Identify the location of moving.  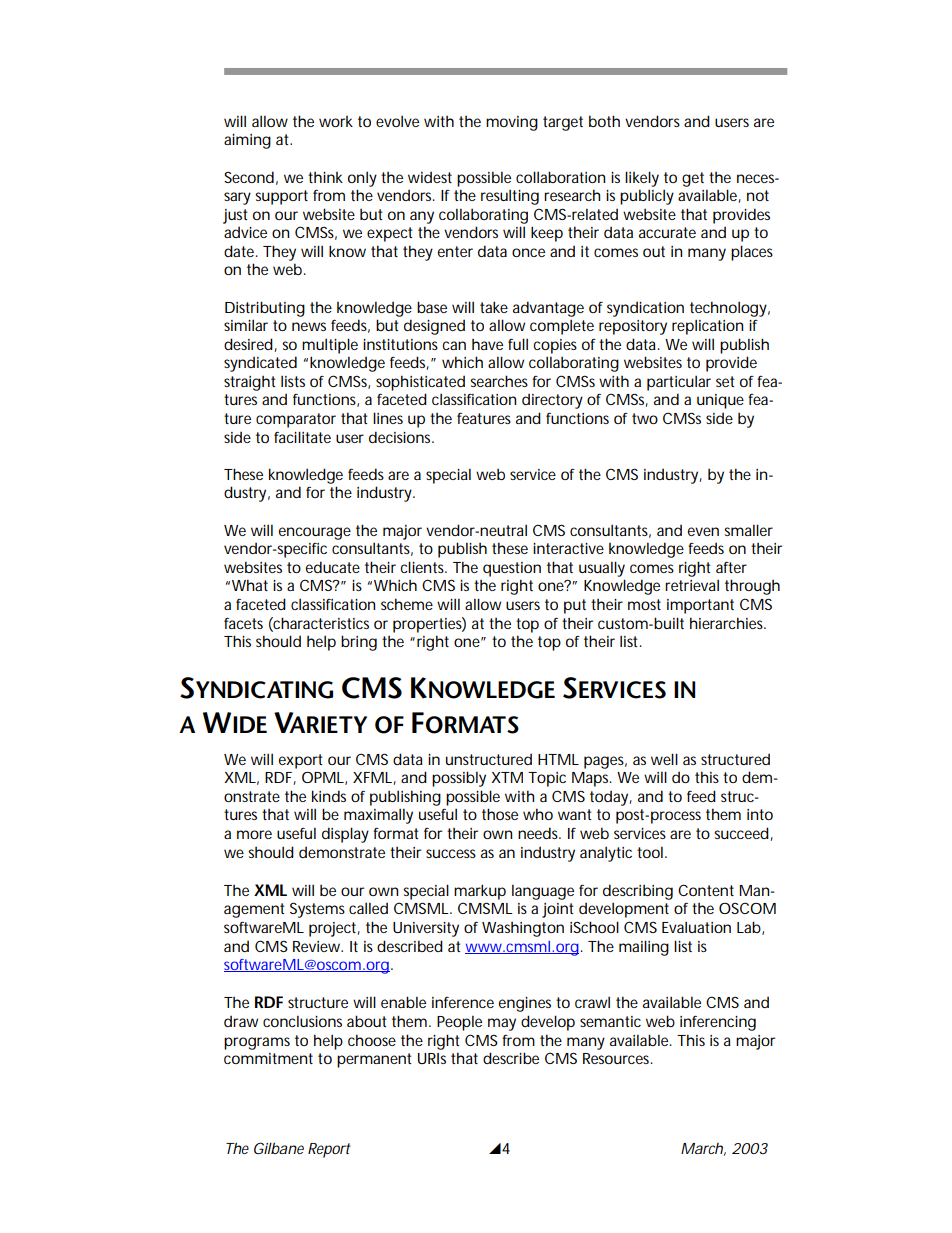
(512, 123).
